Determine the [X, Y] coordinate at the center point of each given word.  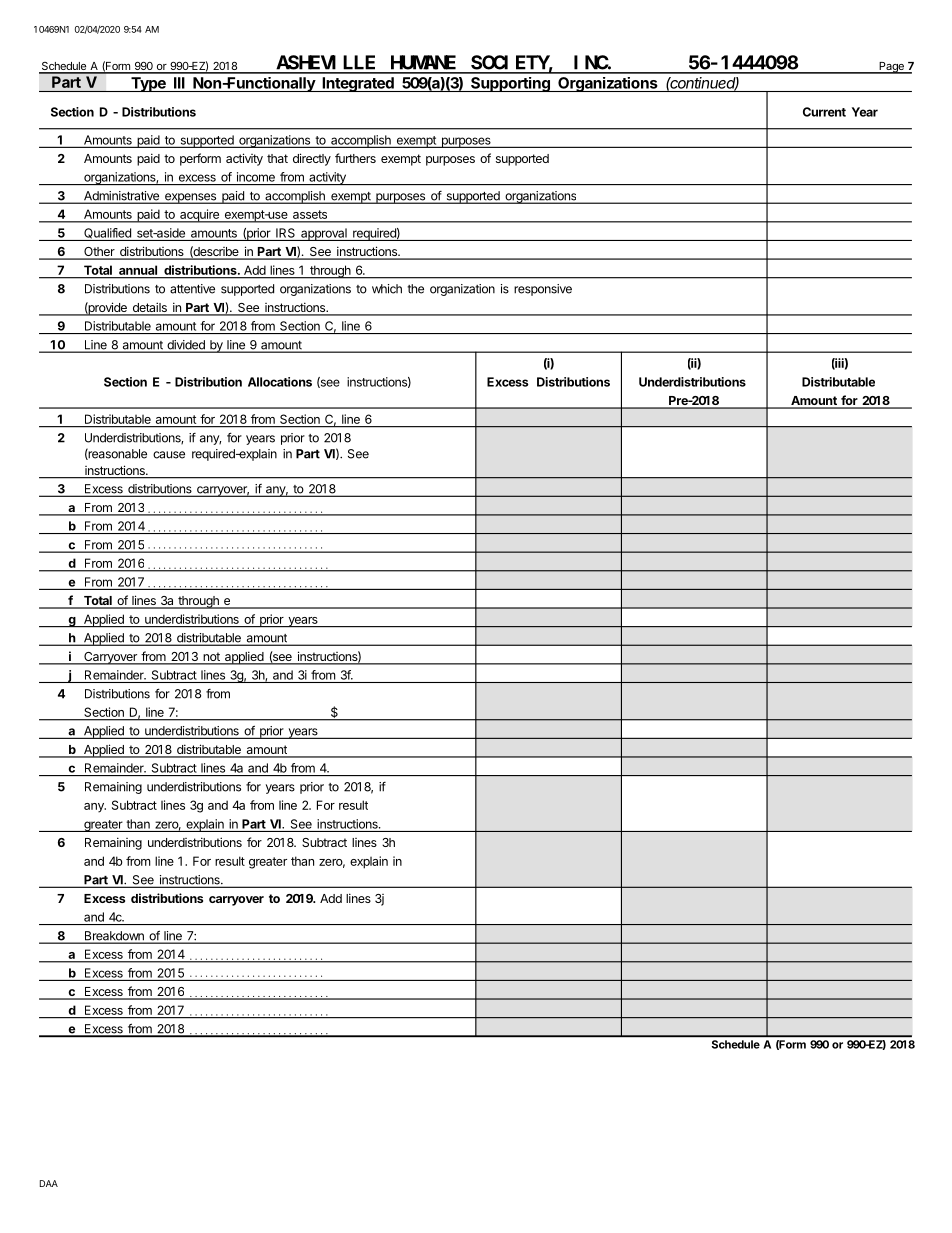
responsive [543, 290]
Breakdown [114, 937]
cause [169, 455]
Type [148, 84]
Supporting [510, 84]
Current [824, 112]
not [211, 658]
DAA [49, 1183]
